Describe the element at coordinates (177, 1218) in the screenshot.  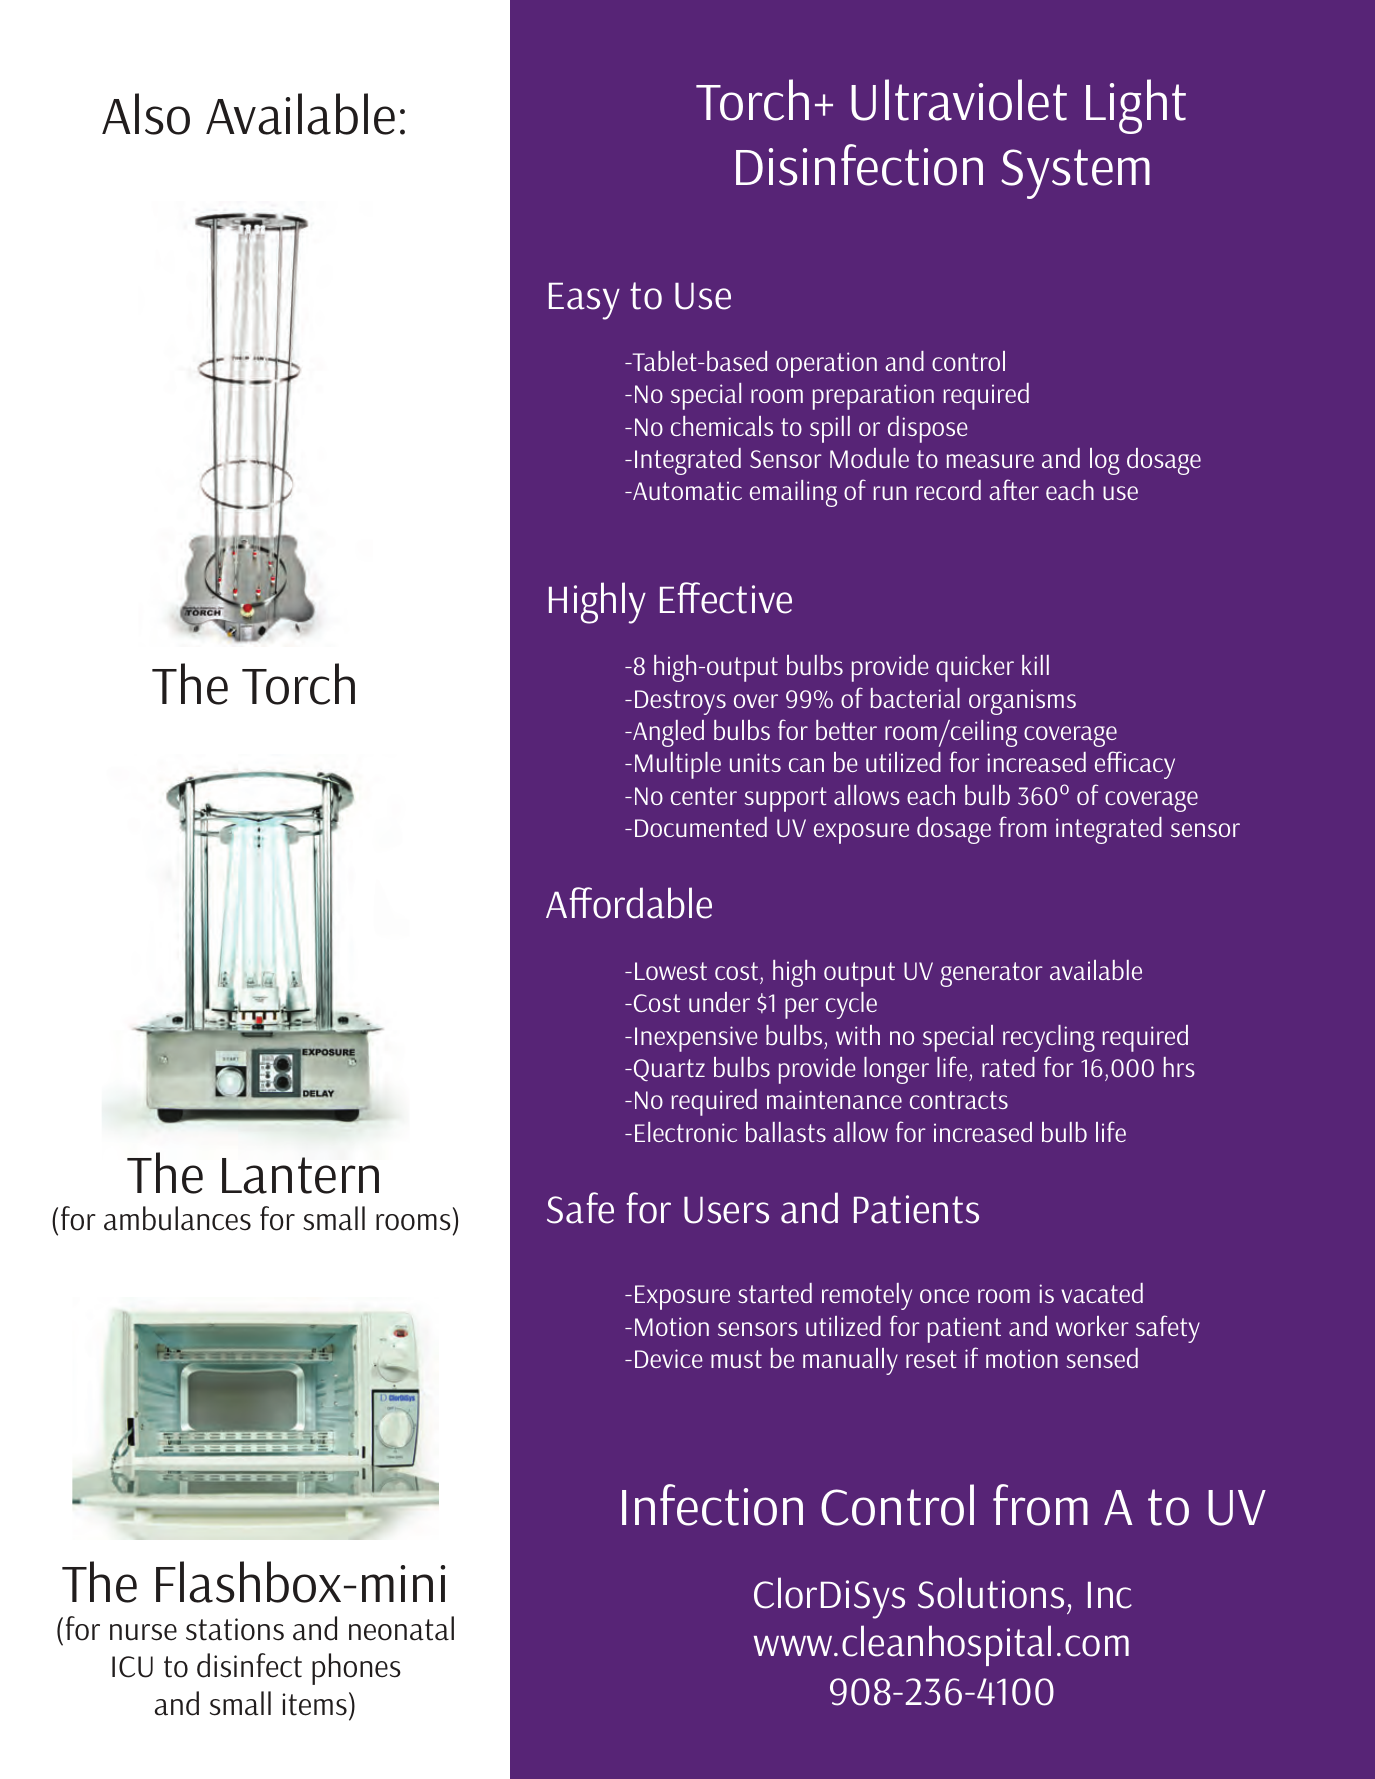
I see `ambulances` at that location.
